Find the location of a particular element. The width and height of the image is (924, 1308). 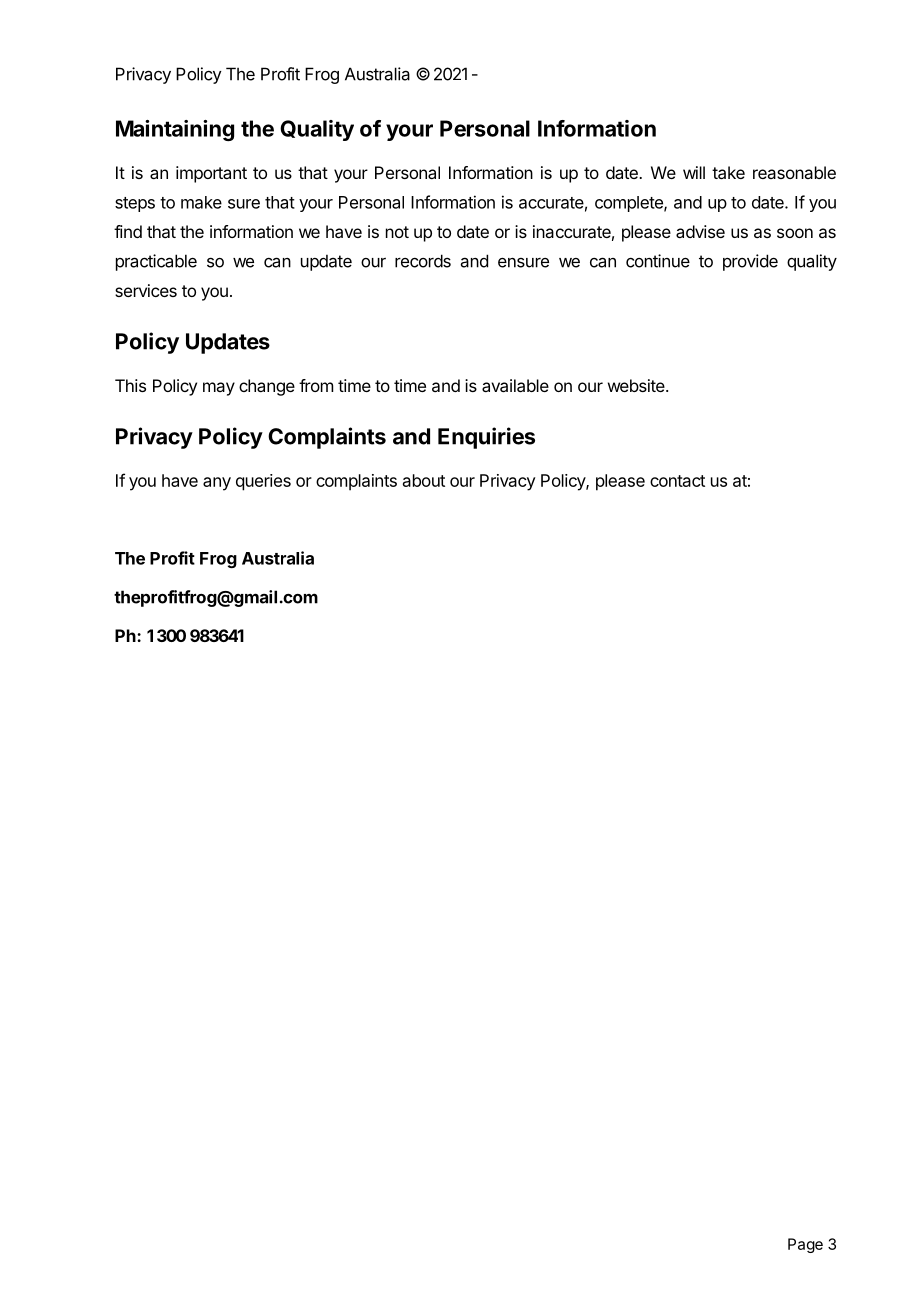

make is located at coordinates (201, 202).
